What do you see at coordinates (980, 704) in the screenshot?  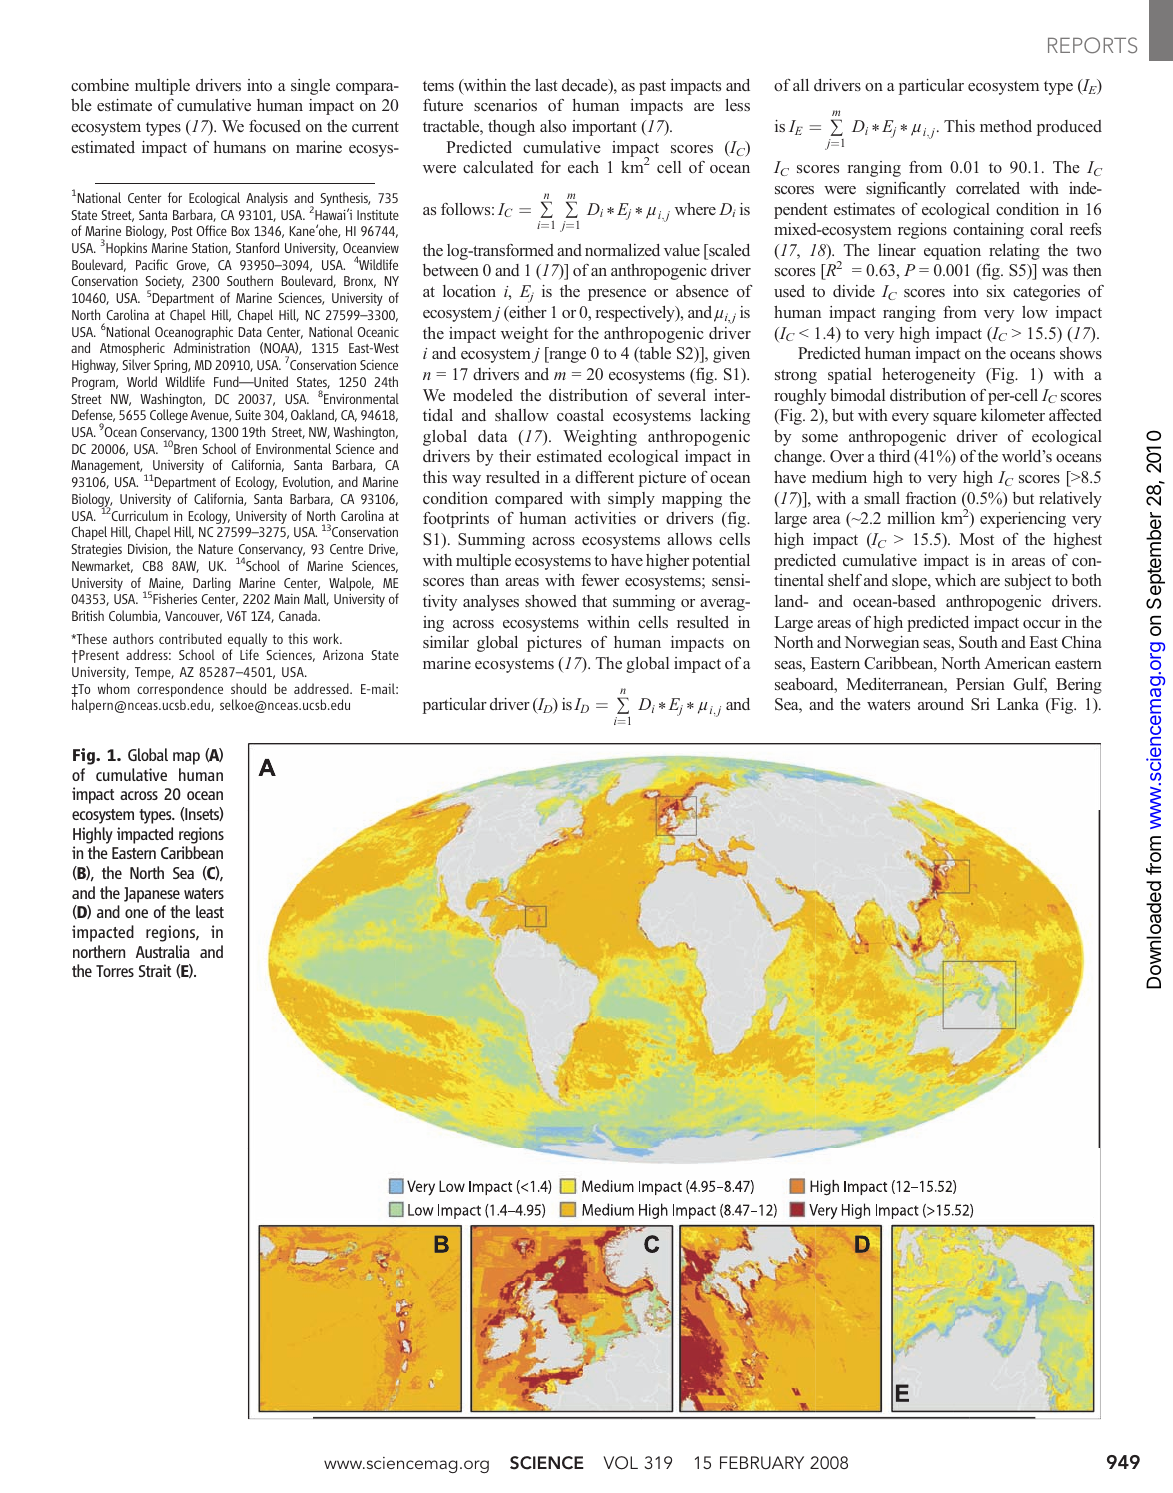 I see `Sri` at bounding box center [980, 704].
